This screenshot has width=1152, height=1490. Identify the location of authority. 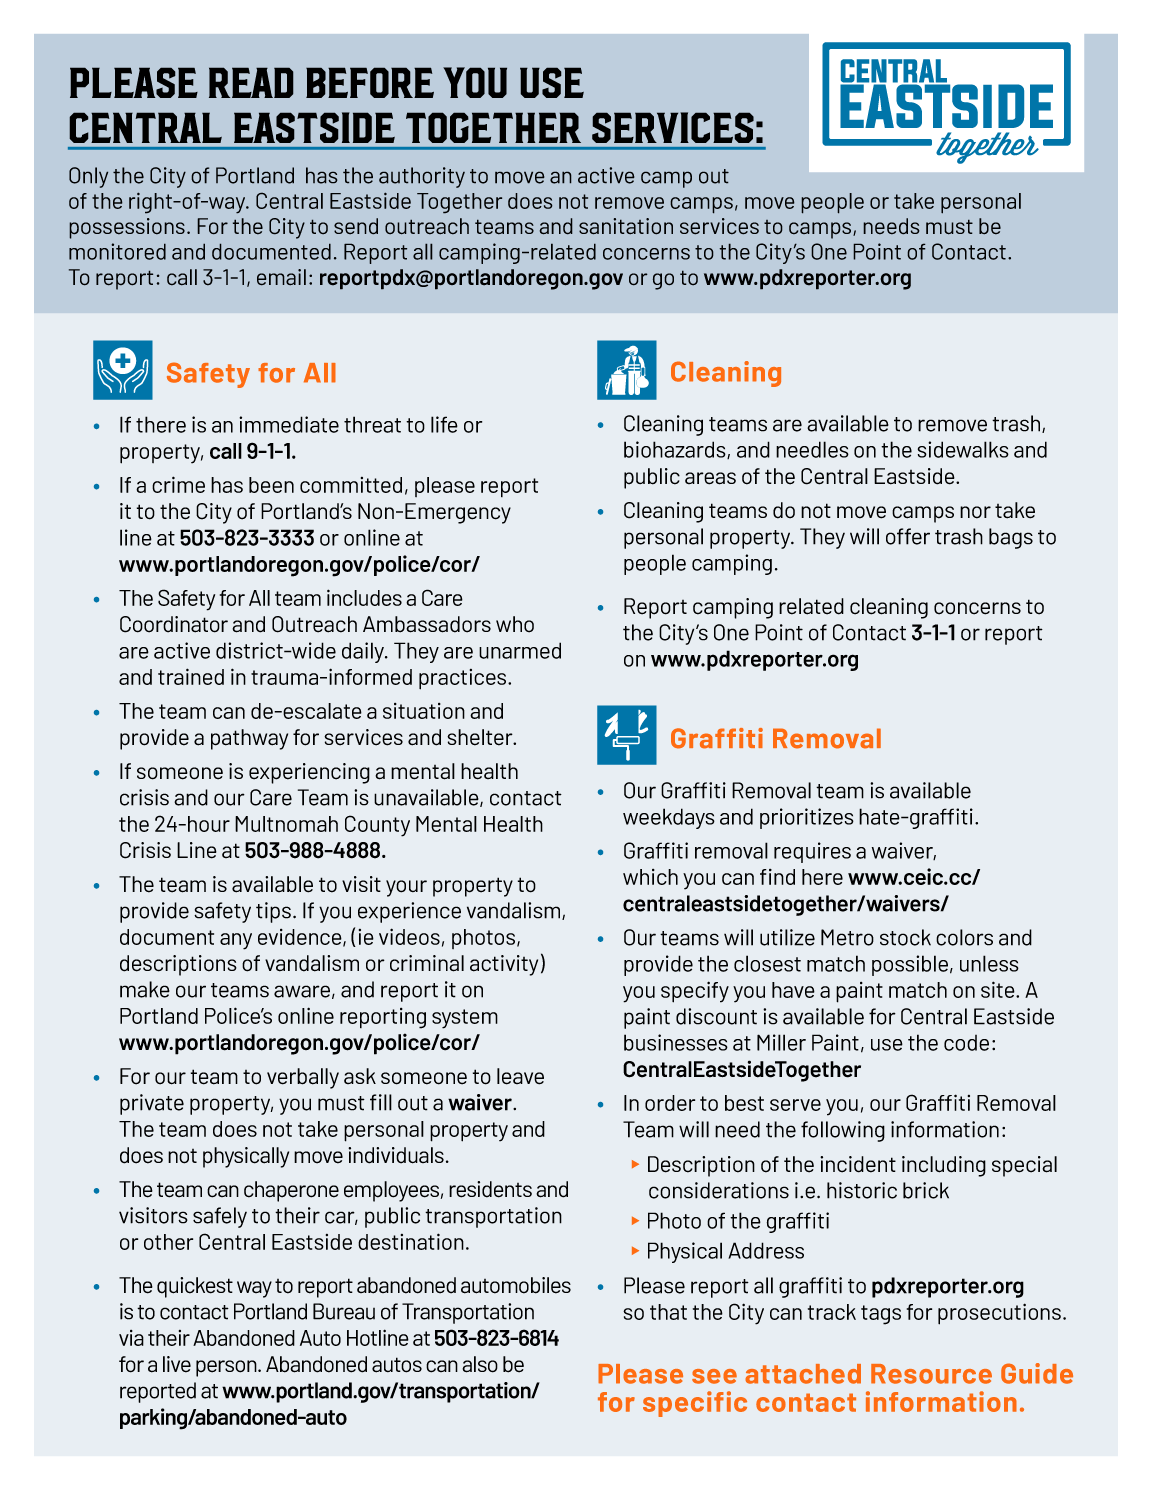
(422, 177).
